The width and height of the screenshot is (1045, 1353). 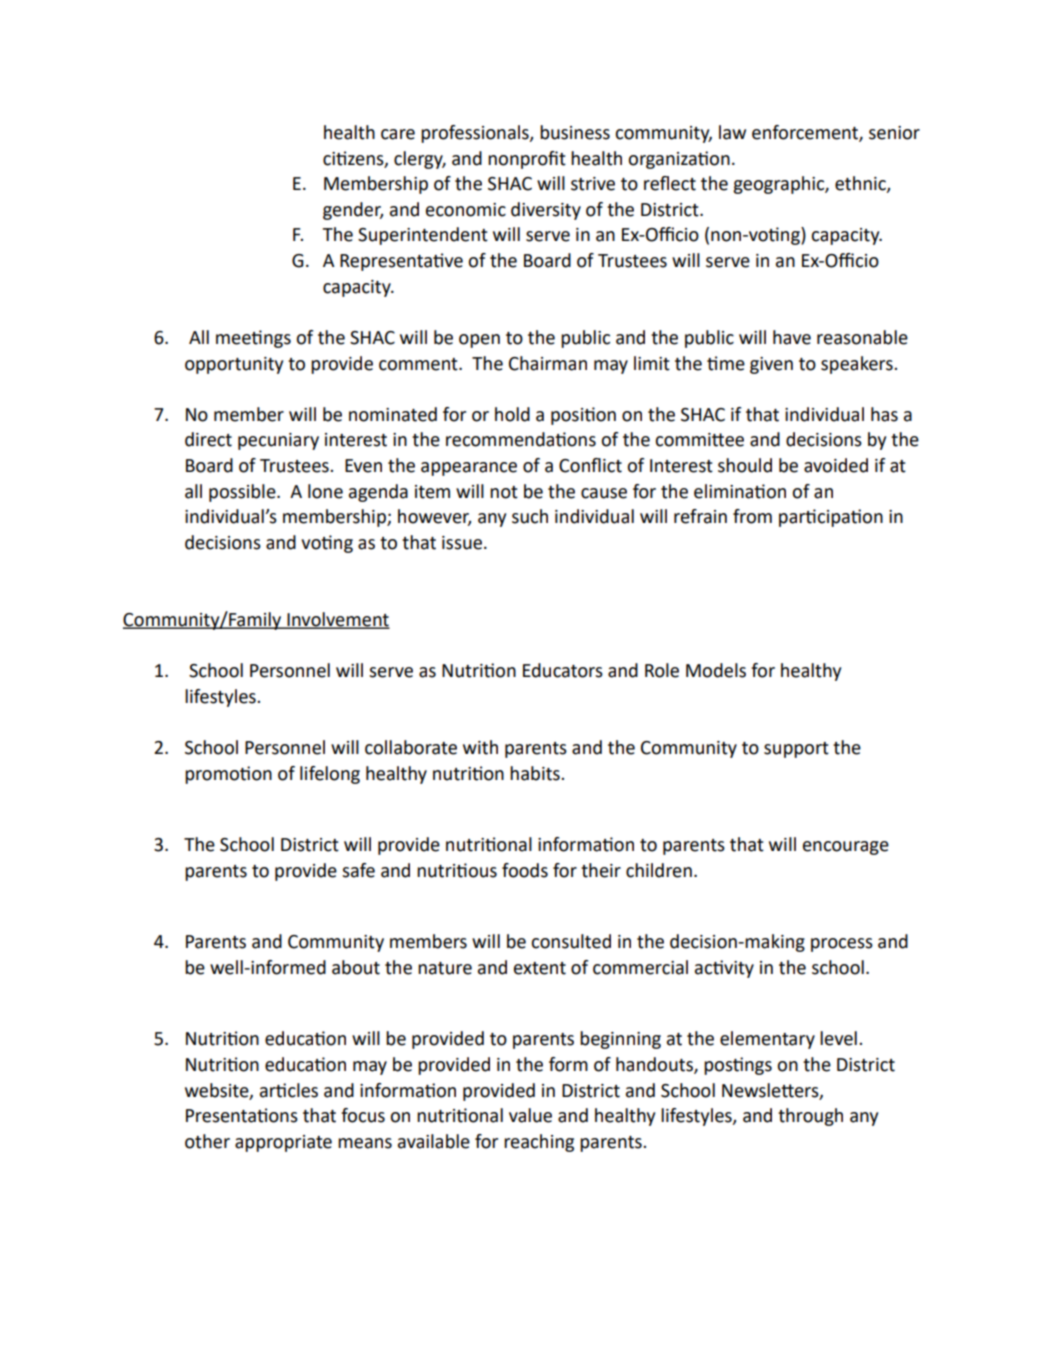 I want to click on Educators, so click(x=563, y=670).
